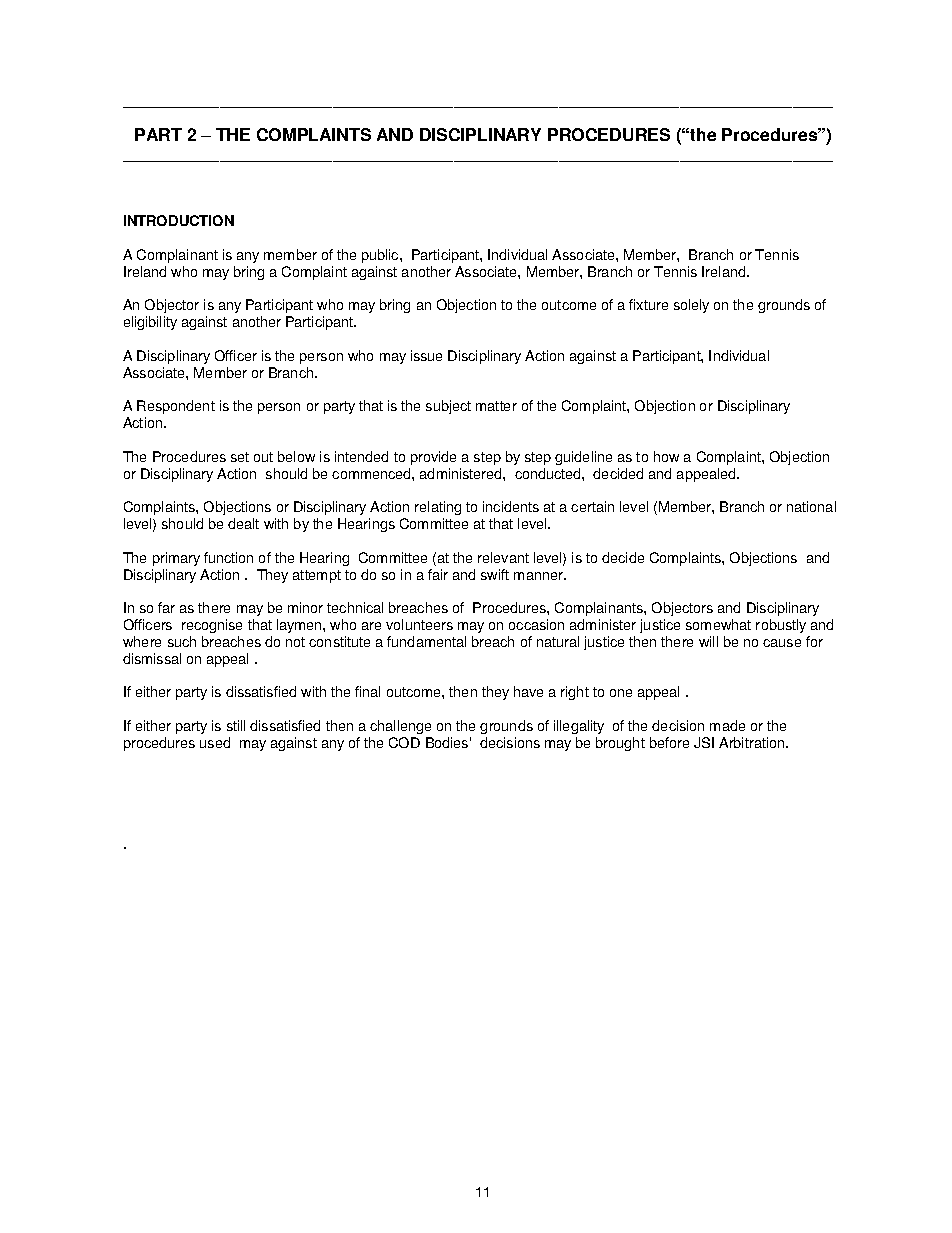 This screenshot has height=1233, width=952. Describe the element at coordinates (666, 456) in the screenshot. I see `how` at that location.
